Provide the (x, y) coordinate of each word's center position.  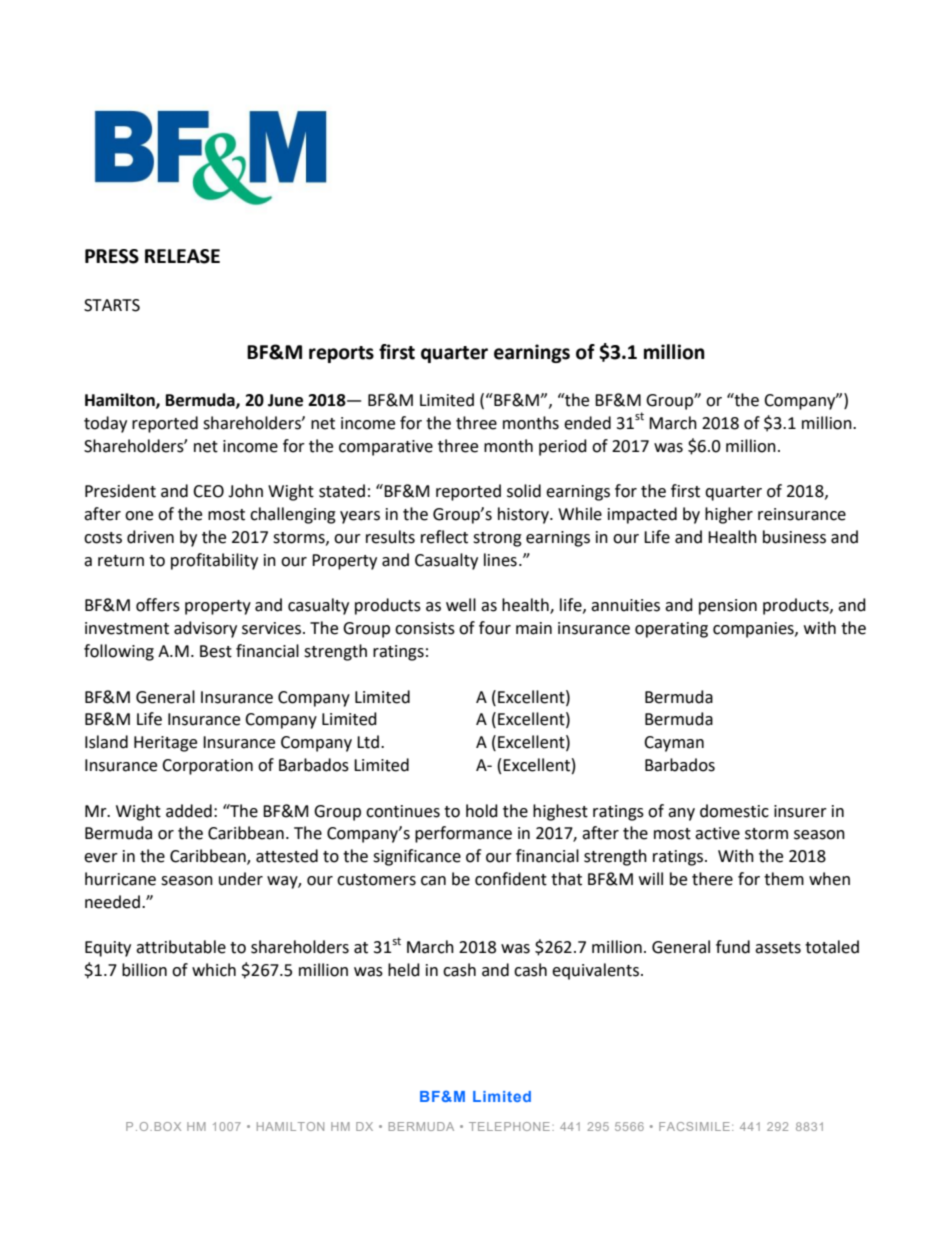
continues (403, 811)
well (461, 605)
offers (158, 605)
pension (728, 607)
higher (729, 515)
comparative (386, 448)
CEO (208, 491)
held (404, 970)
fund (733, 947)
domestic (734, 811)
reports (341, 354)
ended (587, 423)
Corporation (207, 767)
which (214, 970)
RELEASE (182, 256)
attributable (181, 947)
